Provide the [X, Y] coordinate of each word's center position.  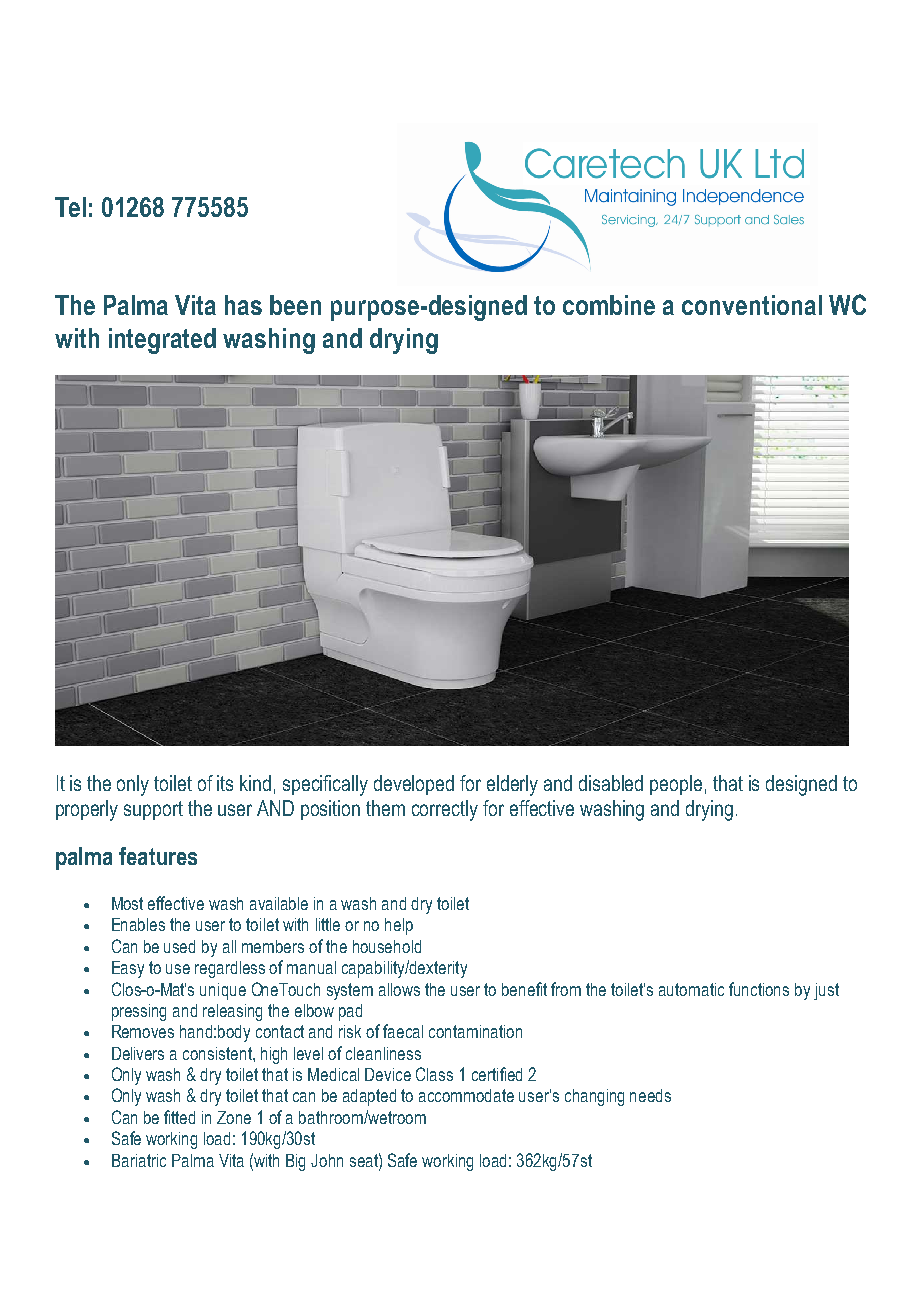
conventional [752, 305]
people [676, 785]
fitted [179, 1117]
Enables [138, 924]
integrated [162, 341]
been [295, 305]
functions [759, 989]
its [225, 783]
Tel [70, 207]
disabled [611, 783]
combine [609, 305]
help [399, 926]
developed [414, 785]
